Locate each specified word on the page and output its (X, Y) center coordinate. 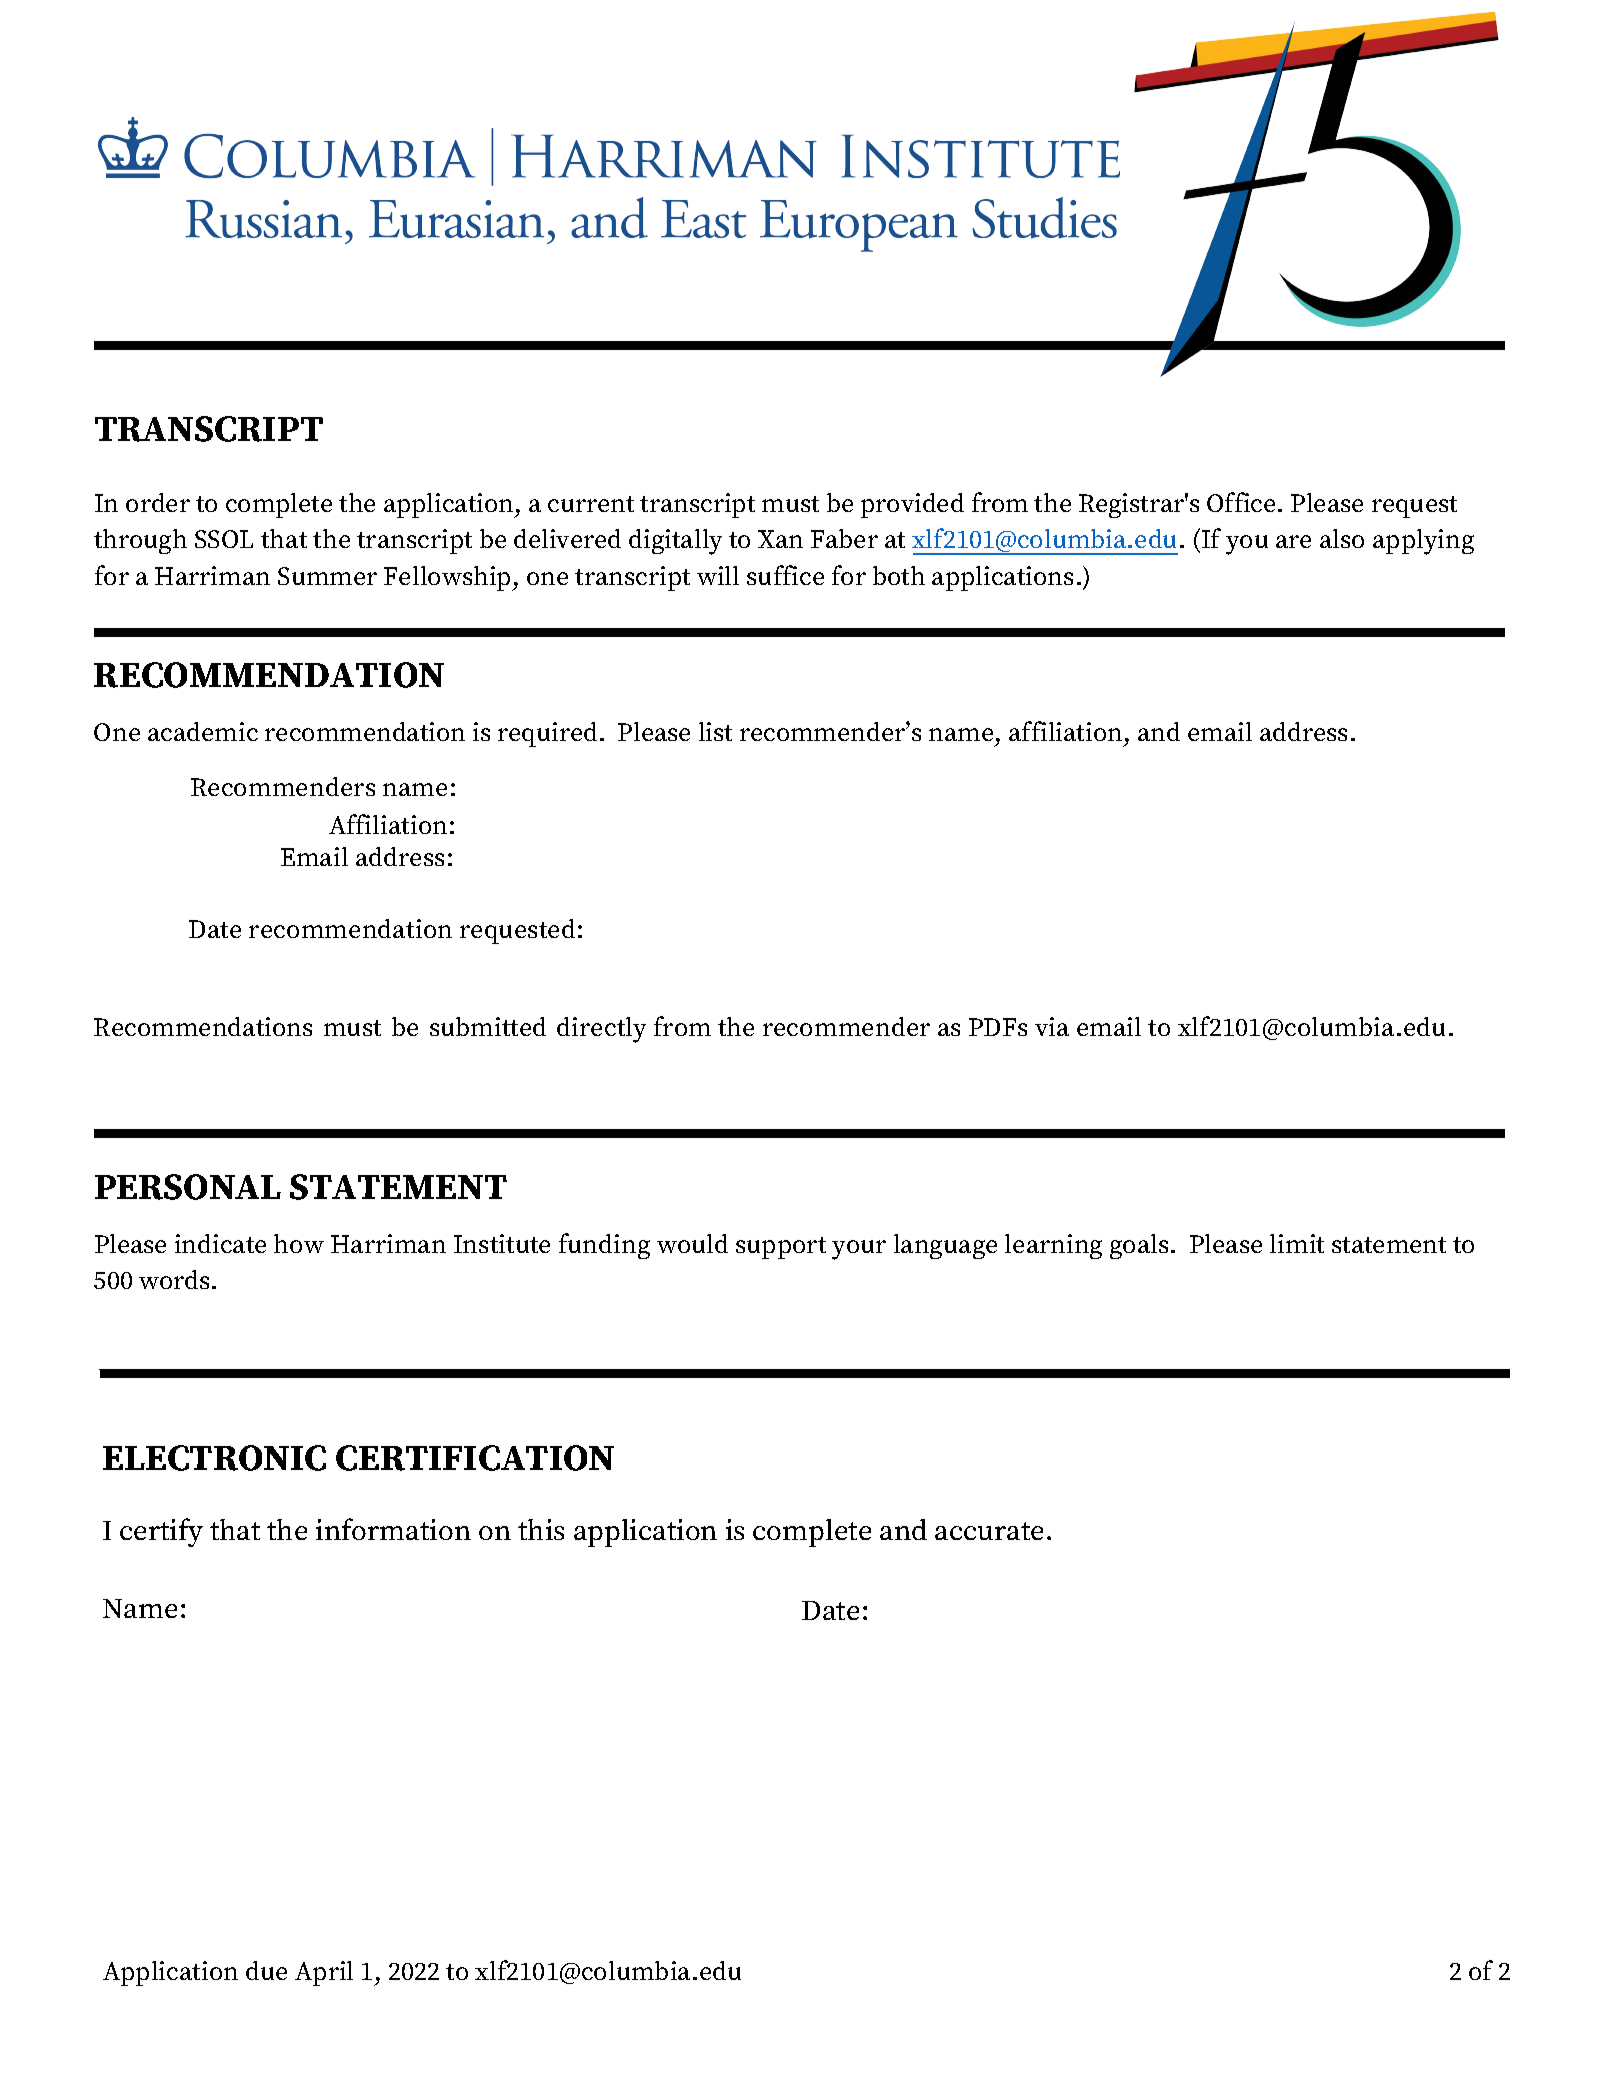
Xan (780, 539)
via (1052, 1026)
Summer (327, 576)
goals (1139, 1246)
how (299, 1243)
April (324, 1973)
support (781, 1248)
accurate (989, 1531)
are (1293, 541)
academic (203, 731)
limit (1297, 1243)
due (266, 1970)
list (715, 731)
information (393, 1529)
